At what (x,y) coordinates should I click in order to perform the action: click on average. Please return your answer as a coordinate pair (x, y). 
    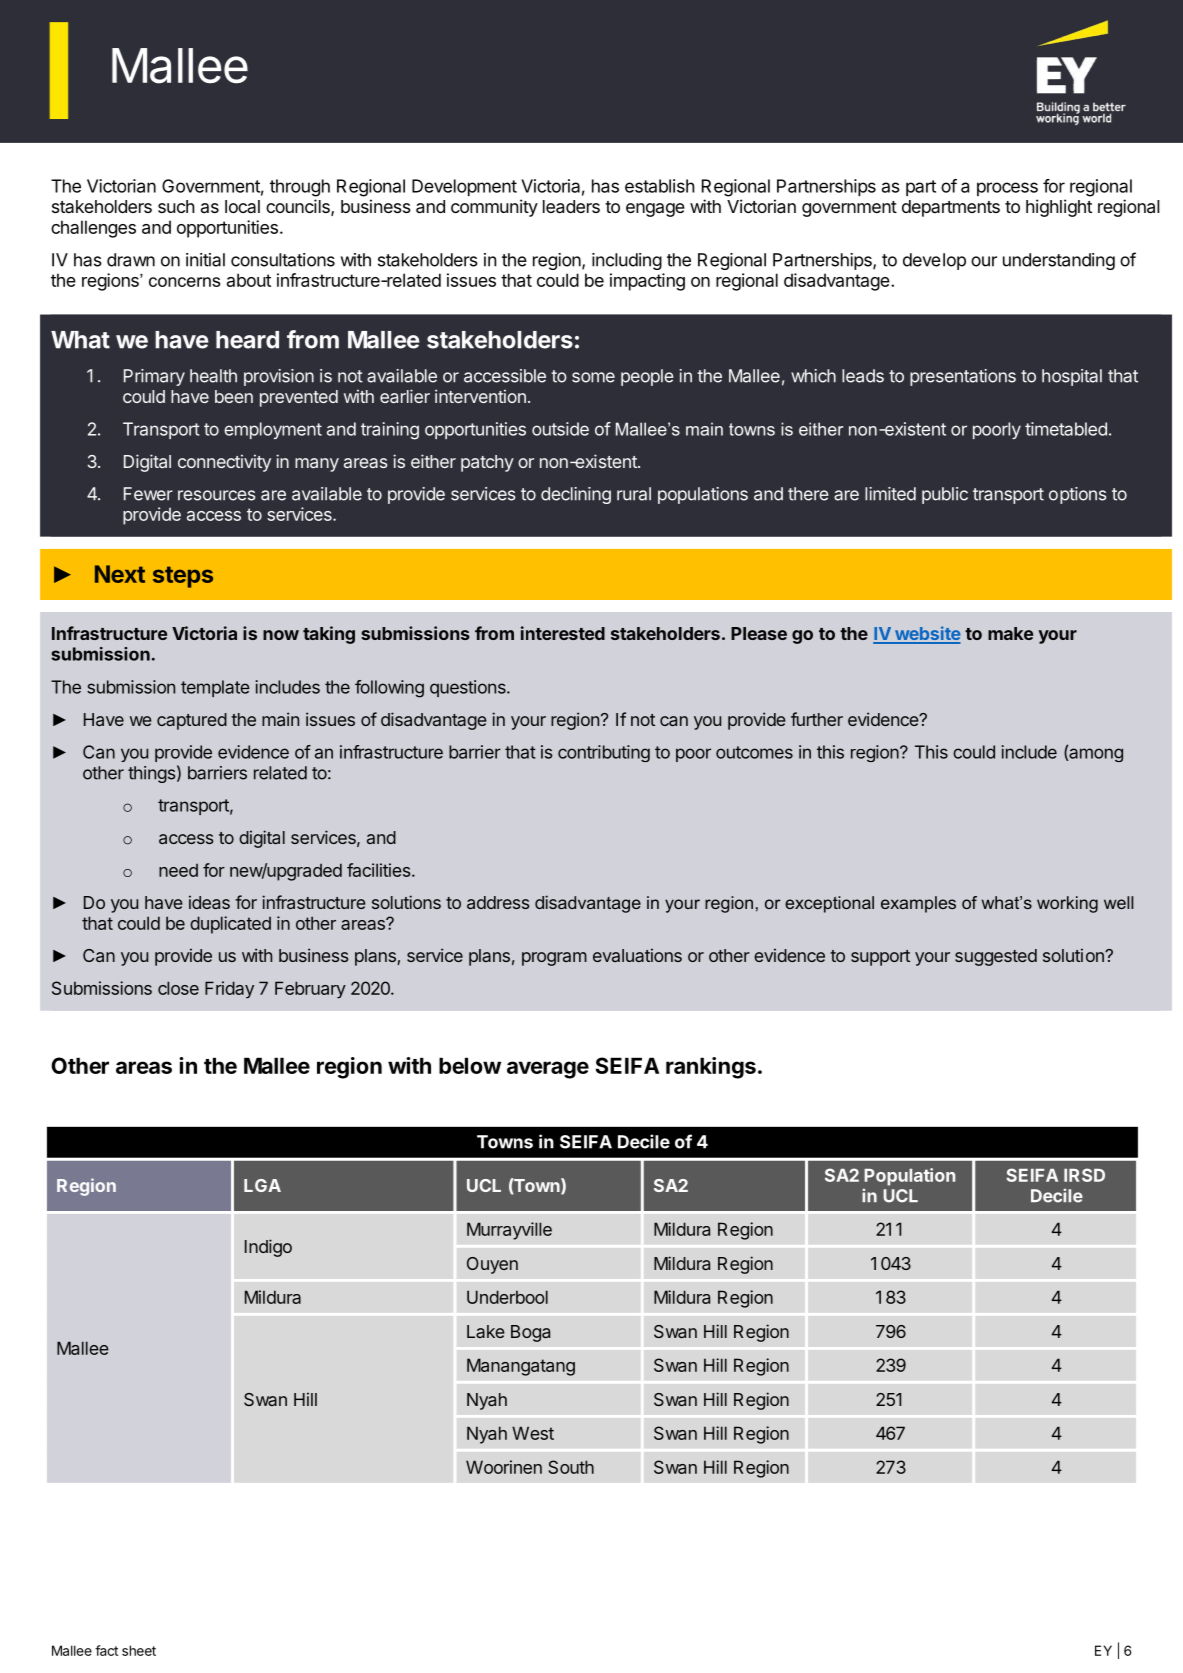
    Looking at the image, I should click on (548, 1070).
